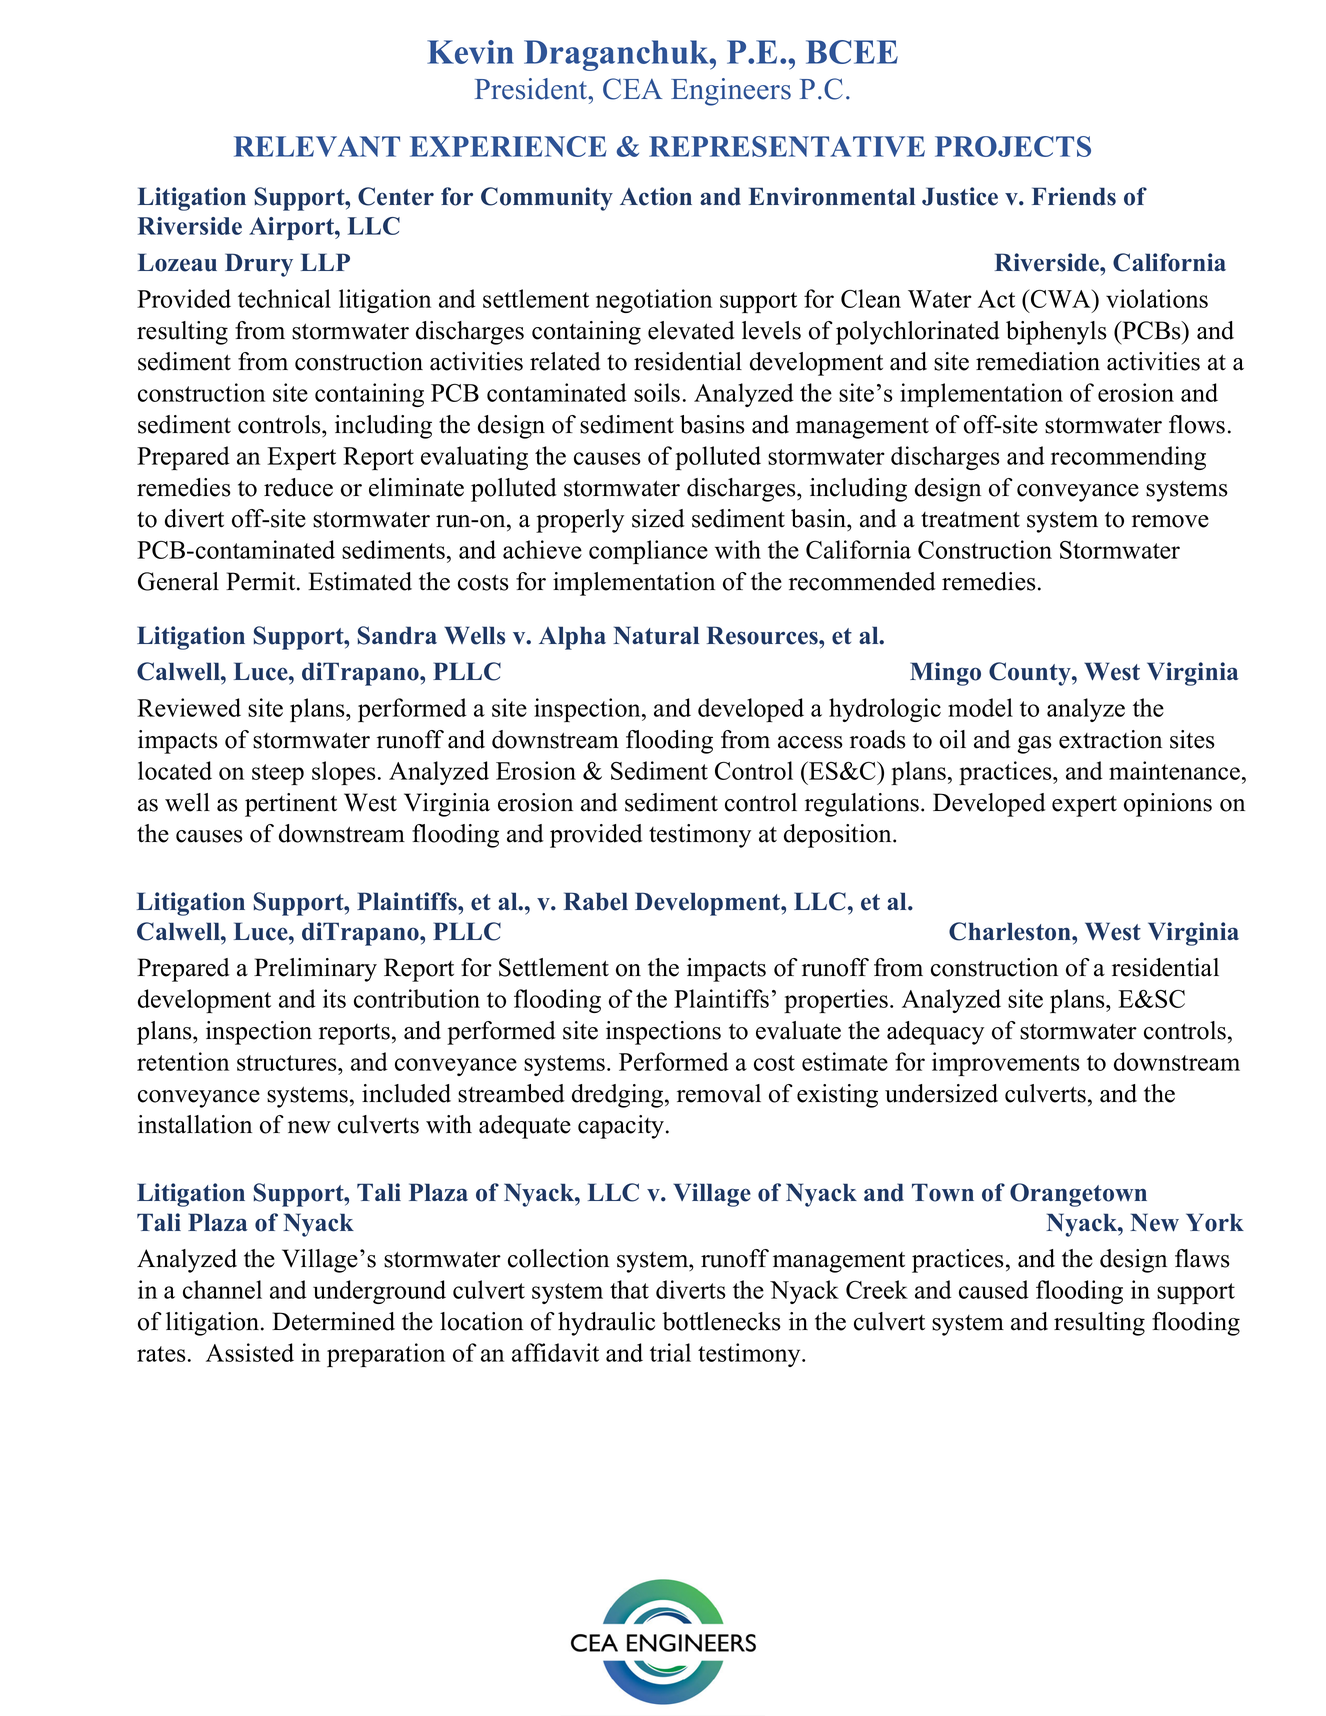 This screenshot has height=1716, width=1326. What do you see at coordinates (1006, 1064) in the screenshot?
I see `improvements` at bounding box center [1006, 1064].
